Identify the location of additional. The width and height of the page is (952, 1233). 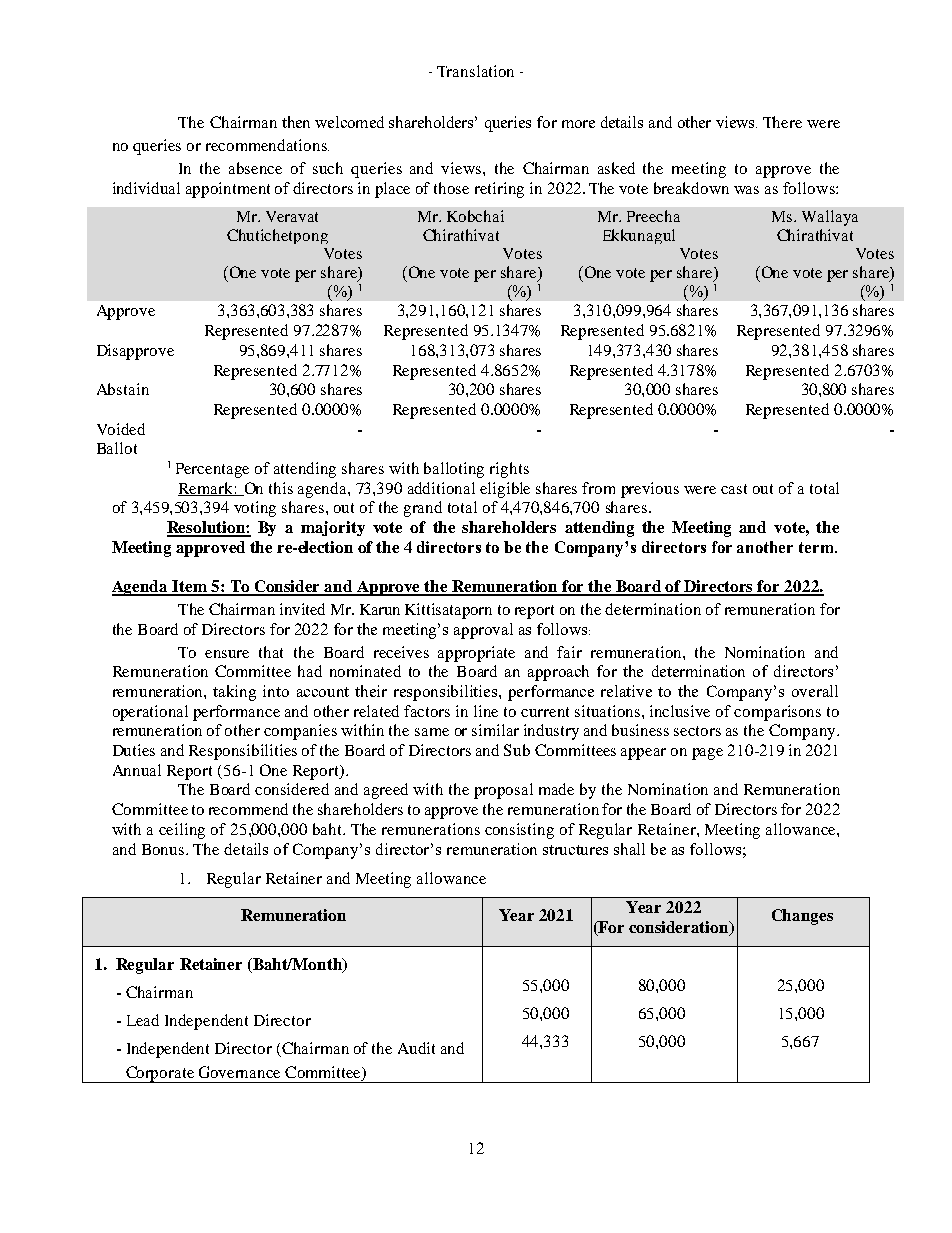
(441, 488).
